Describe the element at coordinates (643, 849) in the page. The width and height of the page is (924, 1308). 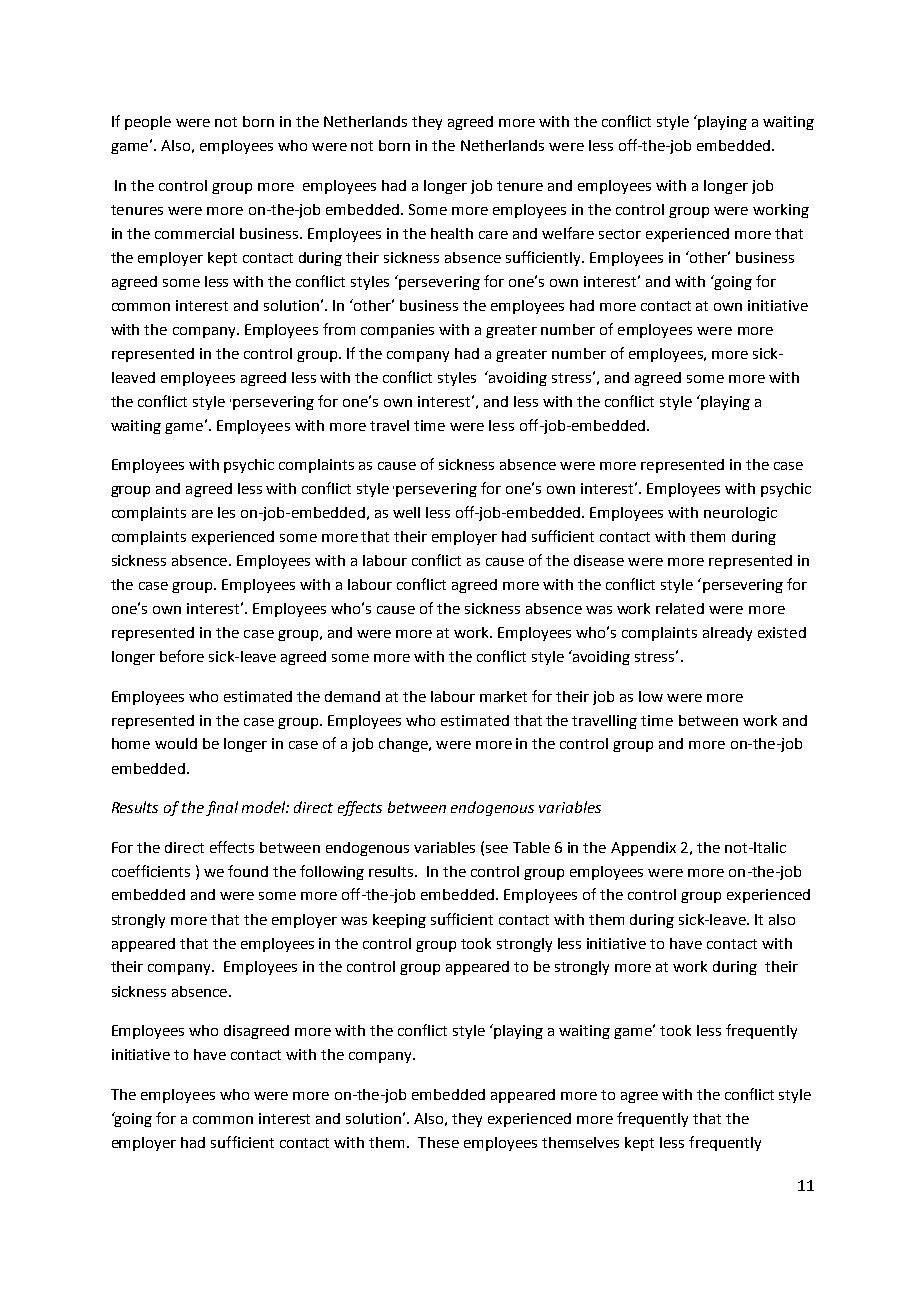
I see `Appendix` at that location.
